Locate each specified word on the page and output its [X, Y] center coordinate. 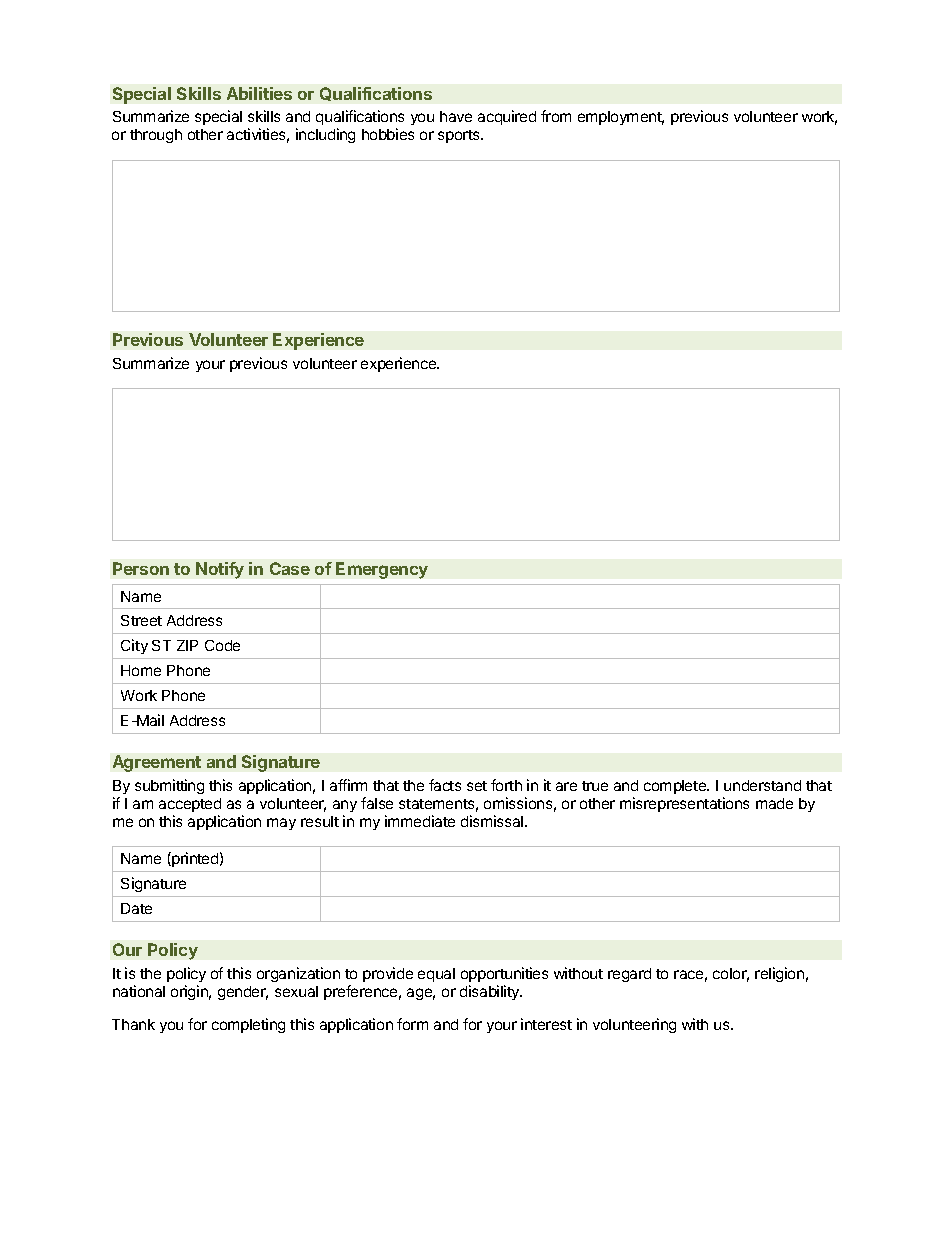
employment [621, 118]
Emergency [382, 570]
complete [676, 787]
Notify [220, 570]
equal [436, 975]
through [156, 136]
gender [243, 993]
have [456, 116]
